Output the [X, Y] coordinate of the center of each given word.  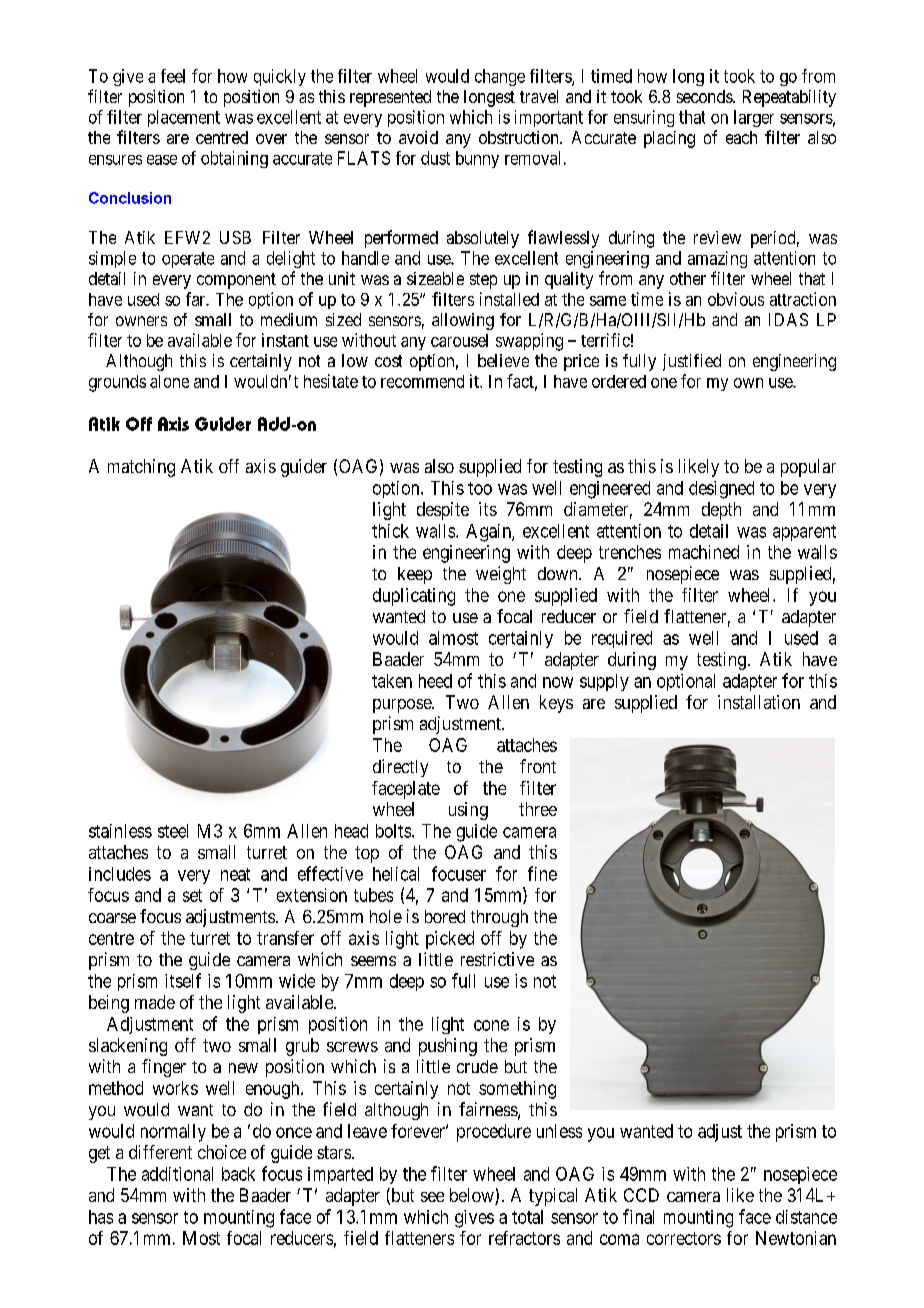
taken [392, 681]
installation [759, 702]
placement [184, 118]
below [473, 1196]
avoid [418, 137]
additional [177, 1174]
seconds [705, 96]
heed [435, 681]
